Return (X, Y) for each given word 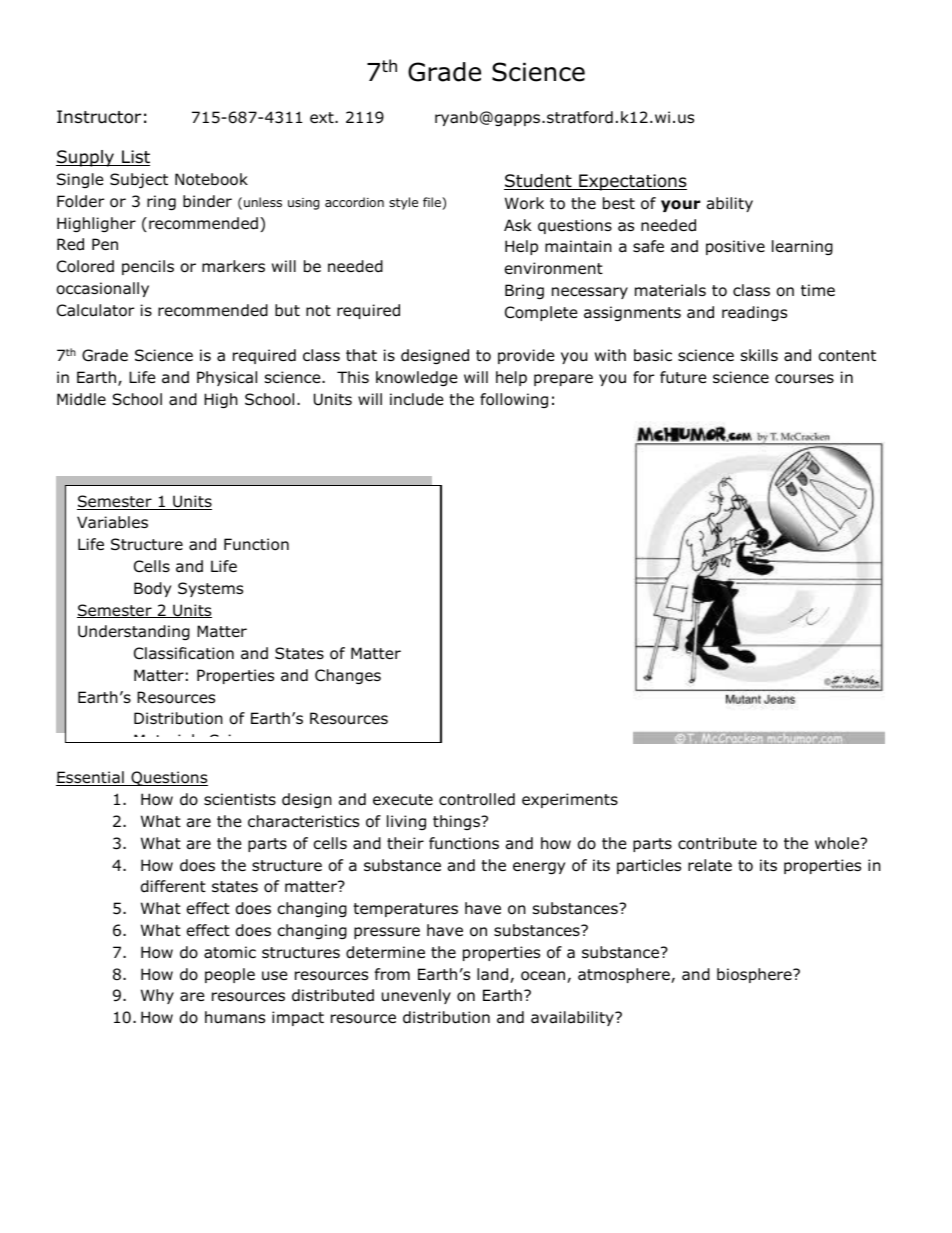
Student (539, 182)
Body (152, 589)
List (135, 158)
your (680, 206)
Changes (348, 676)
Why (157, 996)
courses (804, 379)
